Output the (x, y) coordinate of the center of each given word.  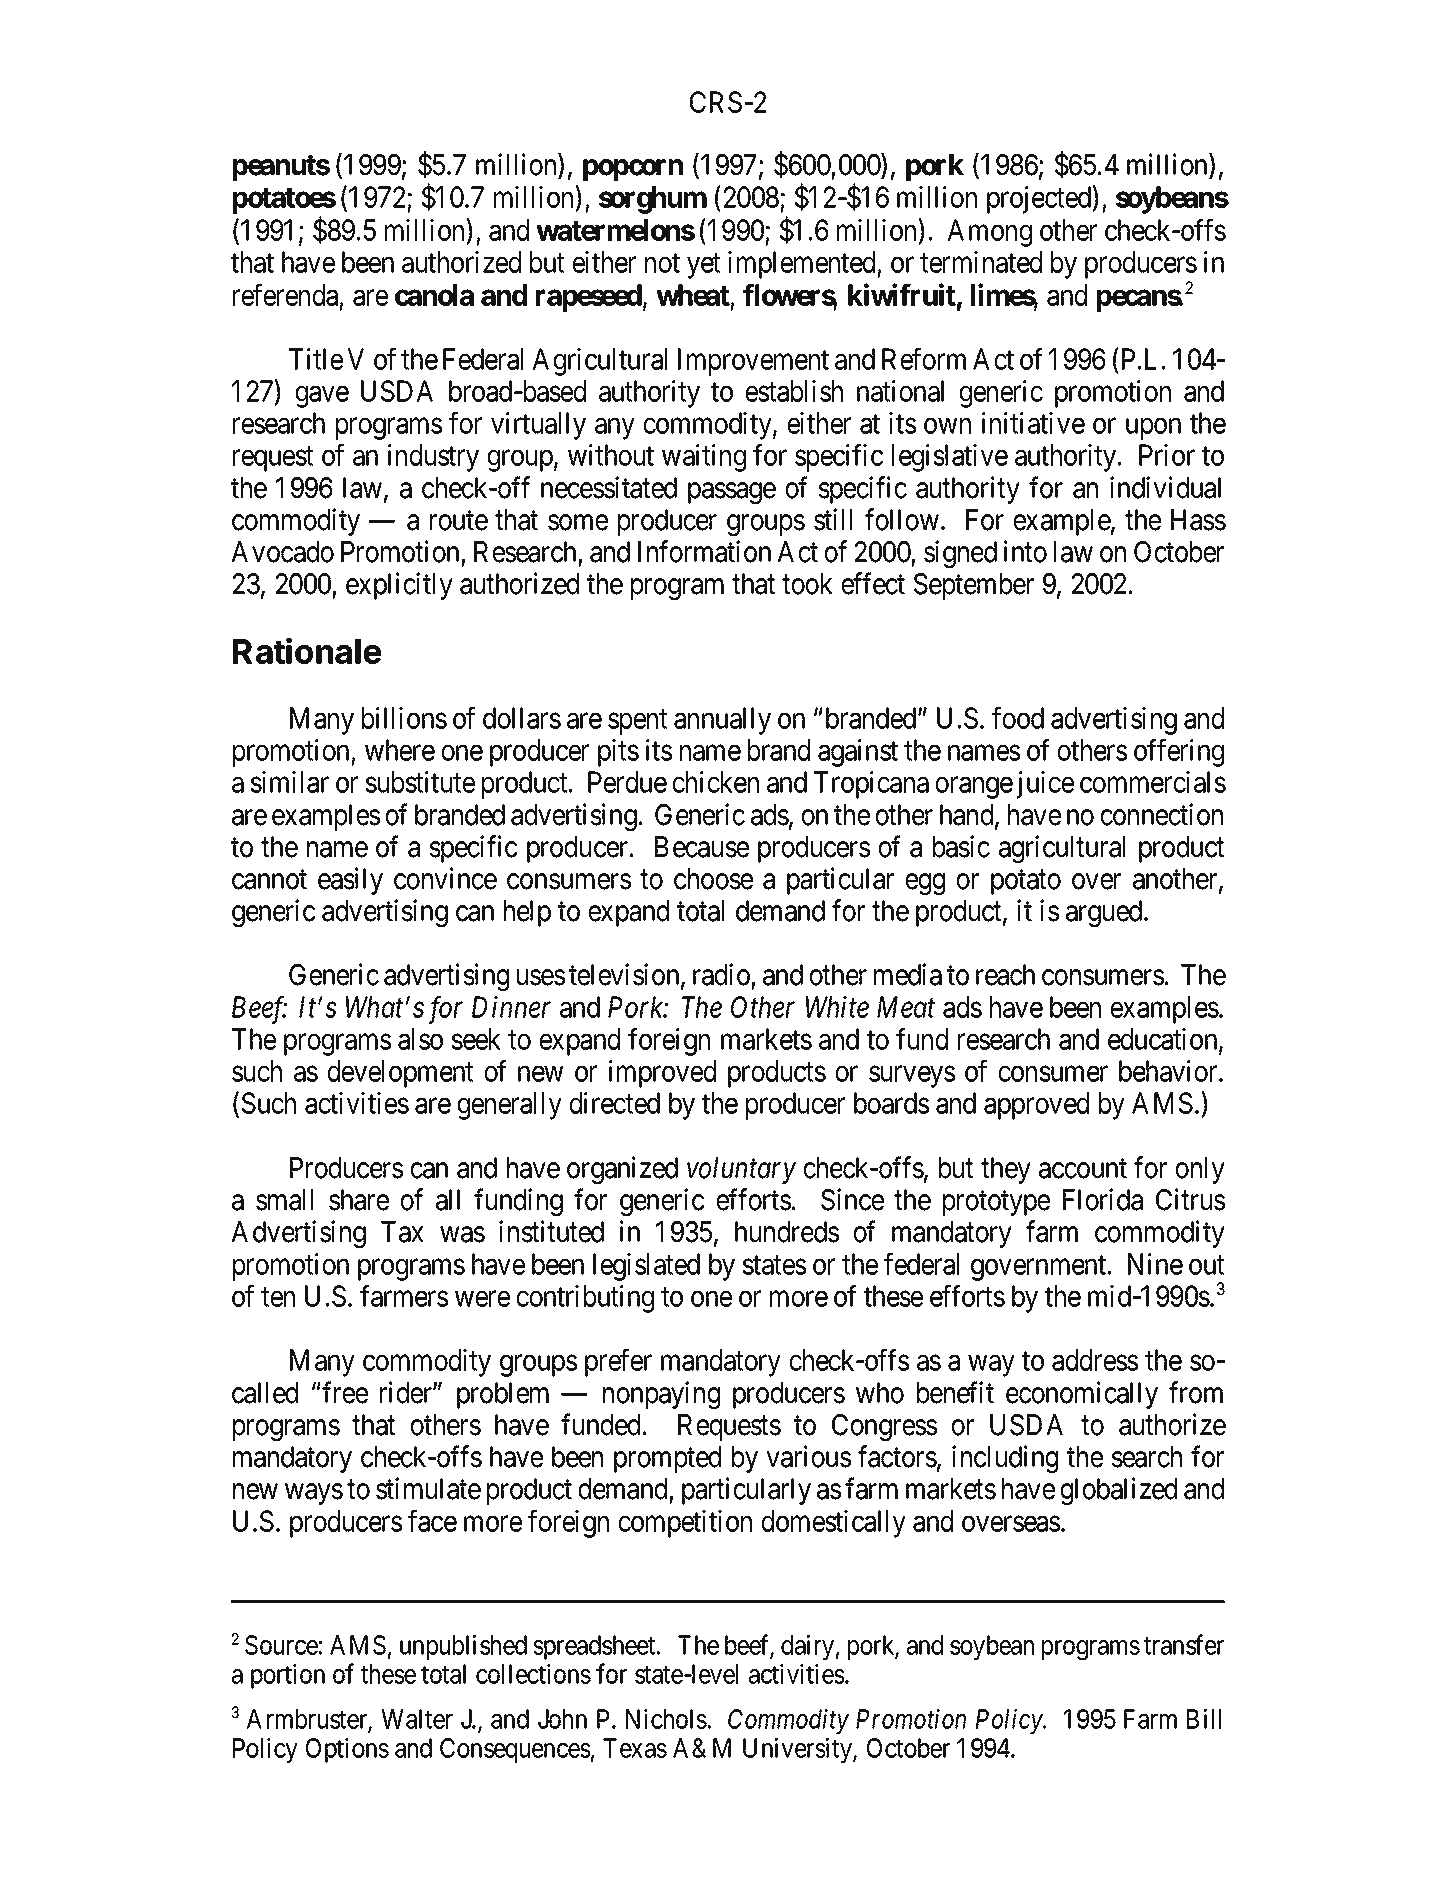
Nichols (666, 1719)
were (482, 1299)
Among (989, 233)
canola (434, 295)
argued (1105, 913)
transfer (1184, 1644)
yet (704, 266)
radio (721, 975)
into (1025, 551)
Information (704, 551)
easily (350, 881)
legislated (646, 1267)
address (1095, 1360)
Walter (417, 1719)
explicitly (399, 586)
